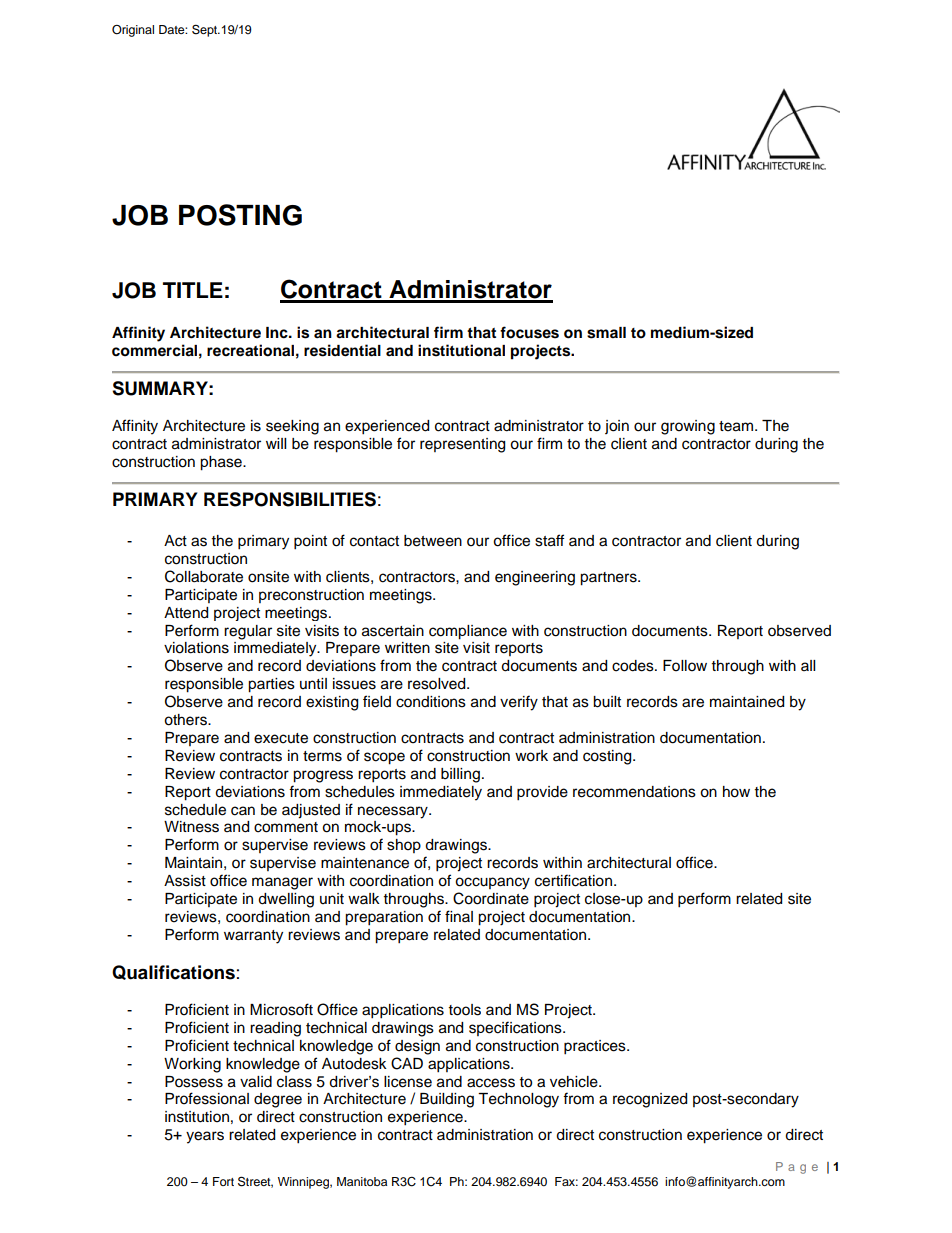  Describe the element at coordinates (573, 880) in the screenshot. I see `certification` at that location.
